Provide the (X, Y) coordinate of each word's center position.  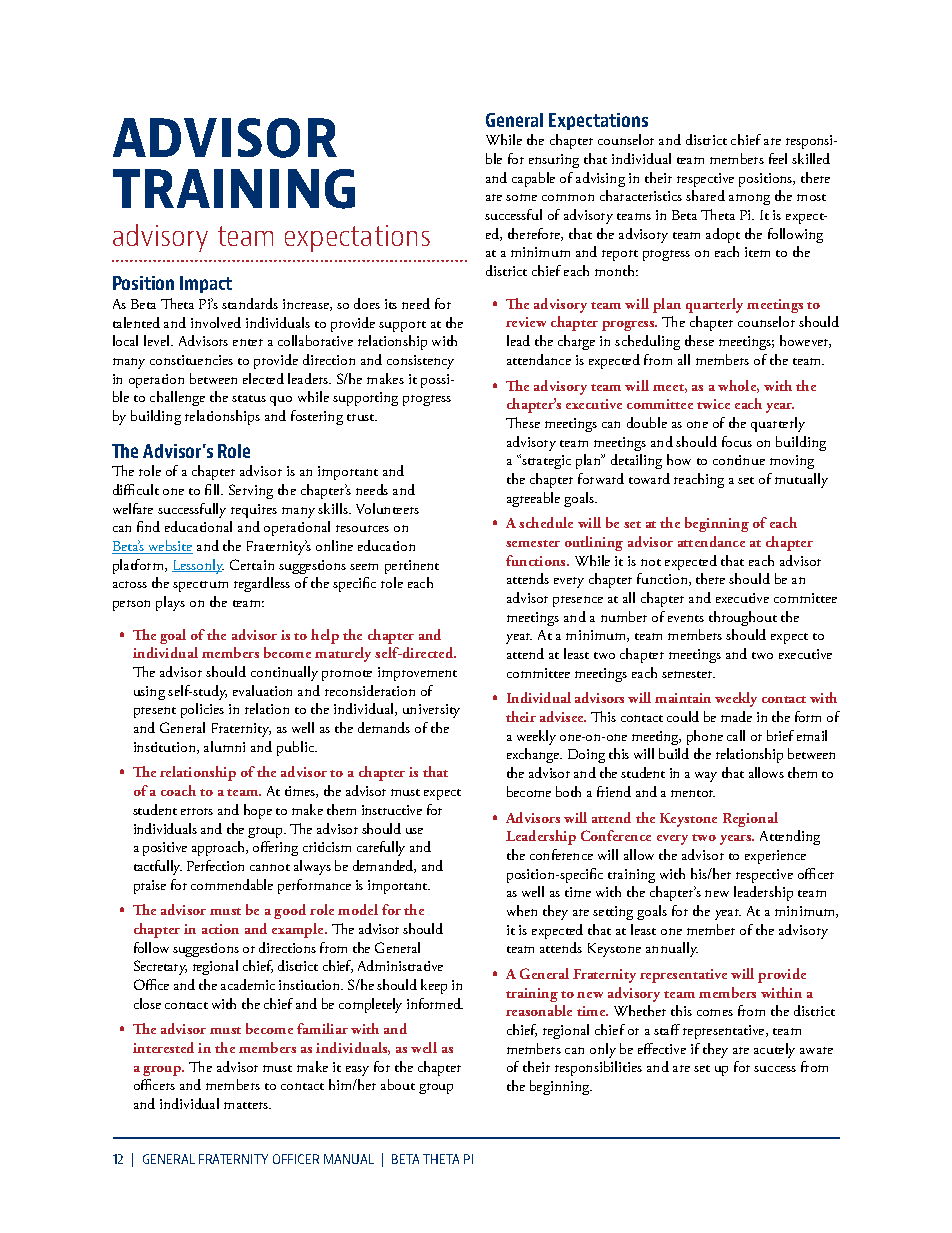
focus (737, 441)
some (521, 197)
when (522, 910)
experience (775, 857)
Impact (206, 284)
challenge (177, 398)
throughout (743, 618)
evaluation (262, 690)
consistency (420, 362)
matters (247, 1105)
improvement (417, 674)
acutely (774, 1050)
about (398, 1084)
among (749, 199)
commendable (232, 884)
